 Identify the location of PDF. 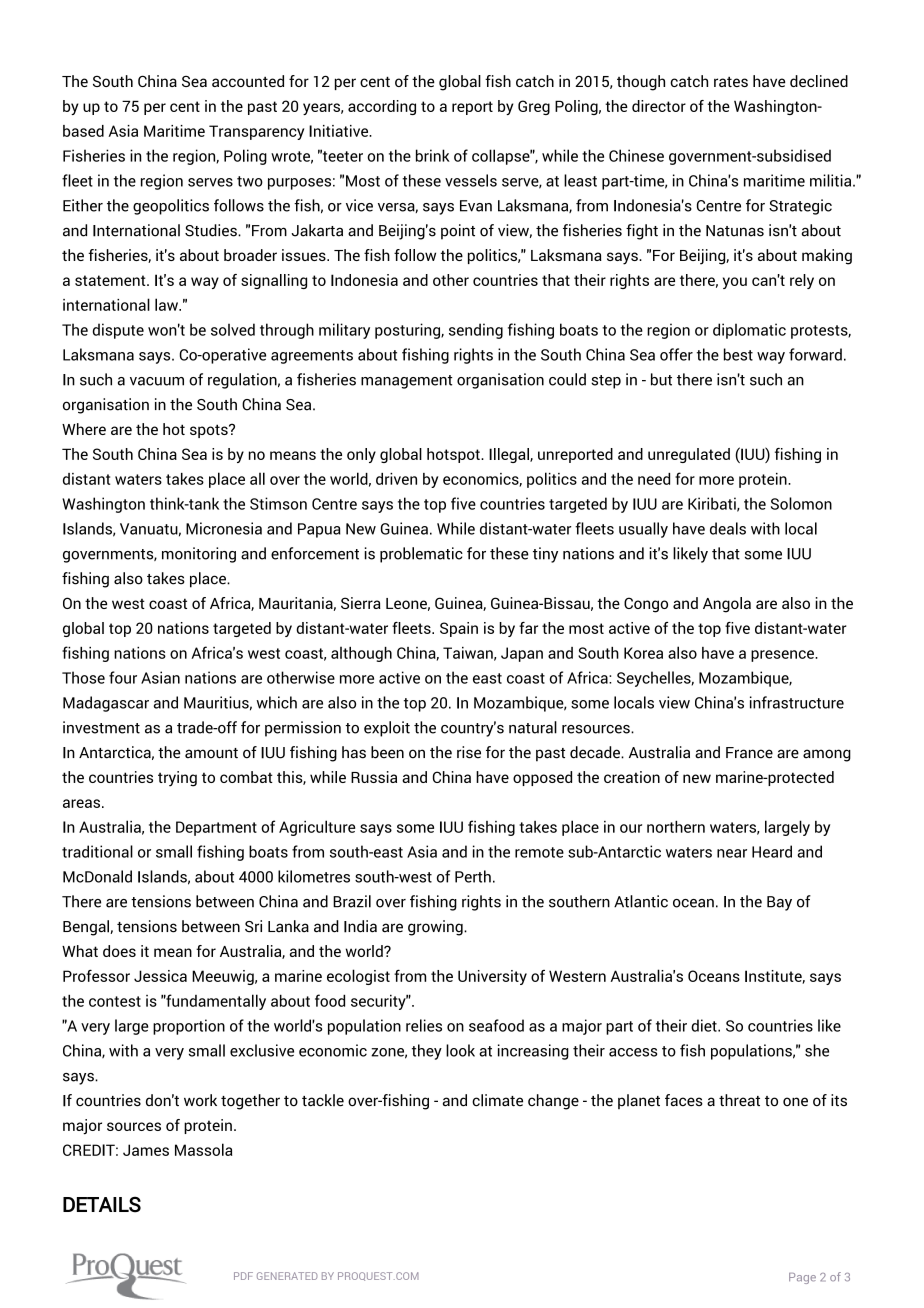
(243, 1276).
